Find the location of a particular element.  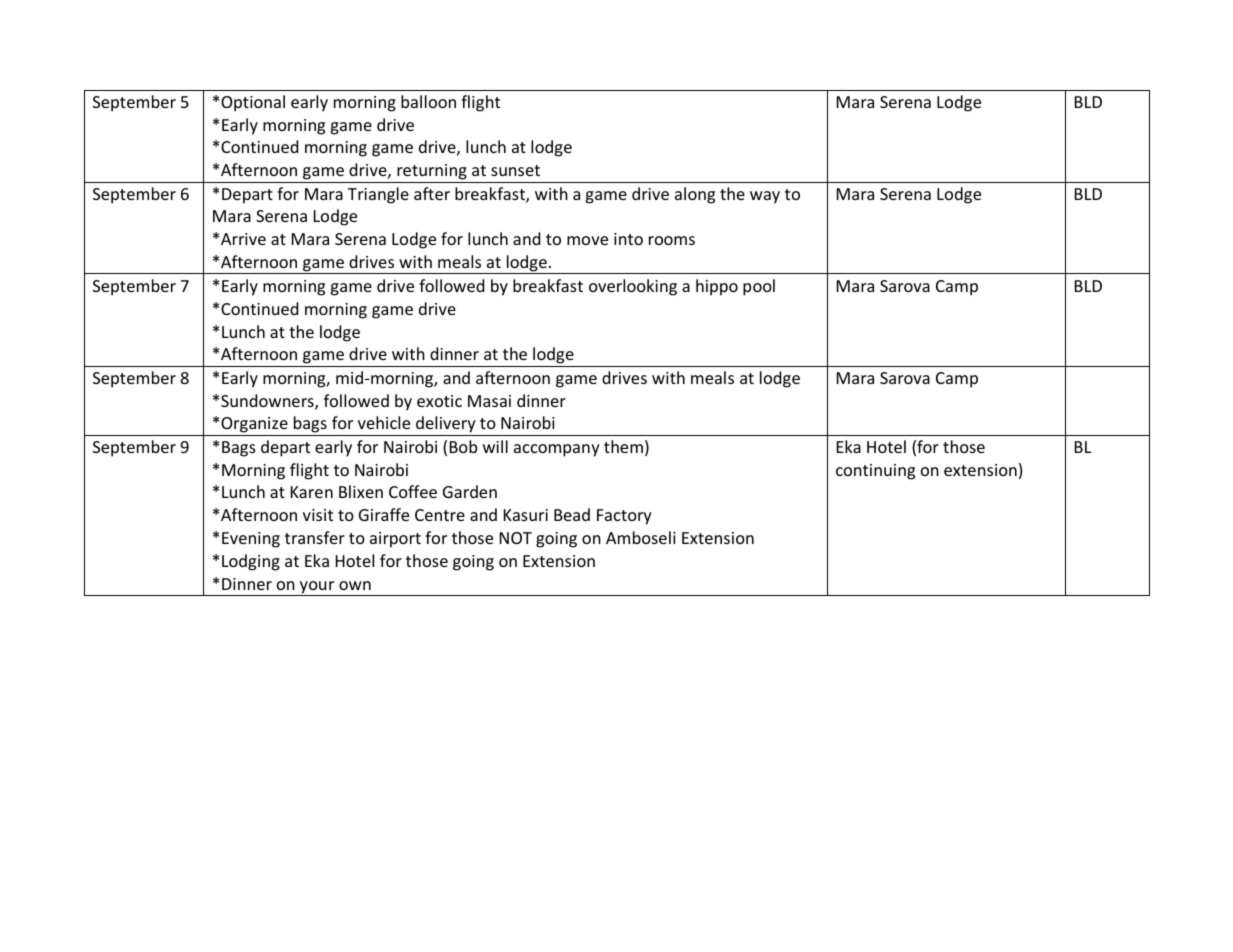

pool is located at coordinates (759, 287).
